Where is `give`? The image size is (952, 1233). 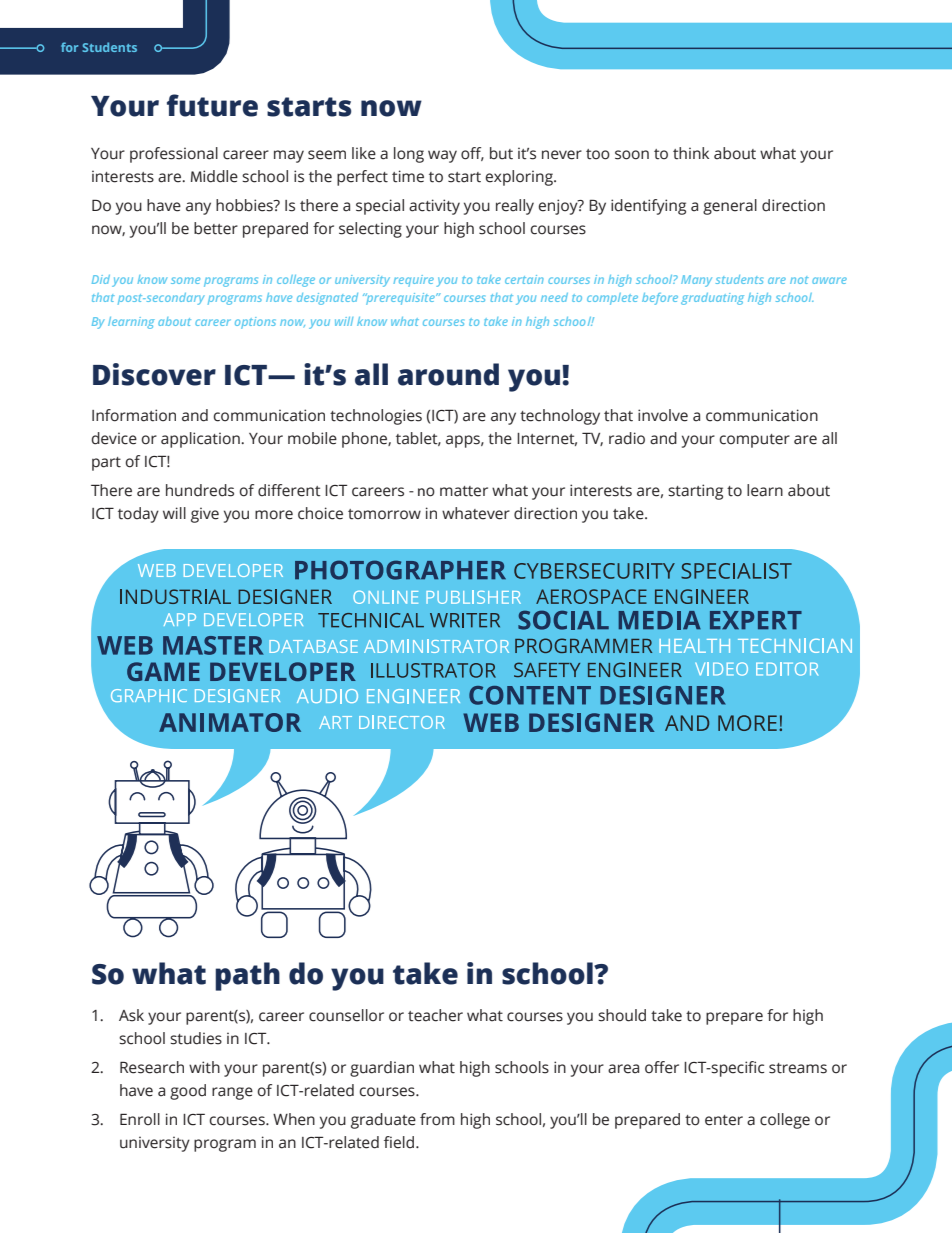
give is located at coordinates (205, 515).
